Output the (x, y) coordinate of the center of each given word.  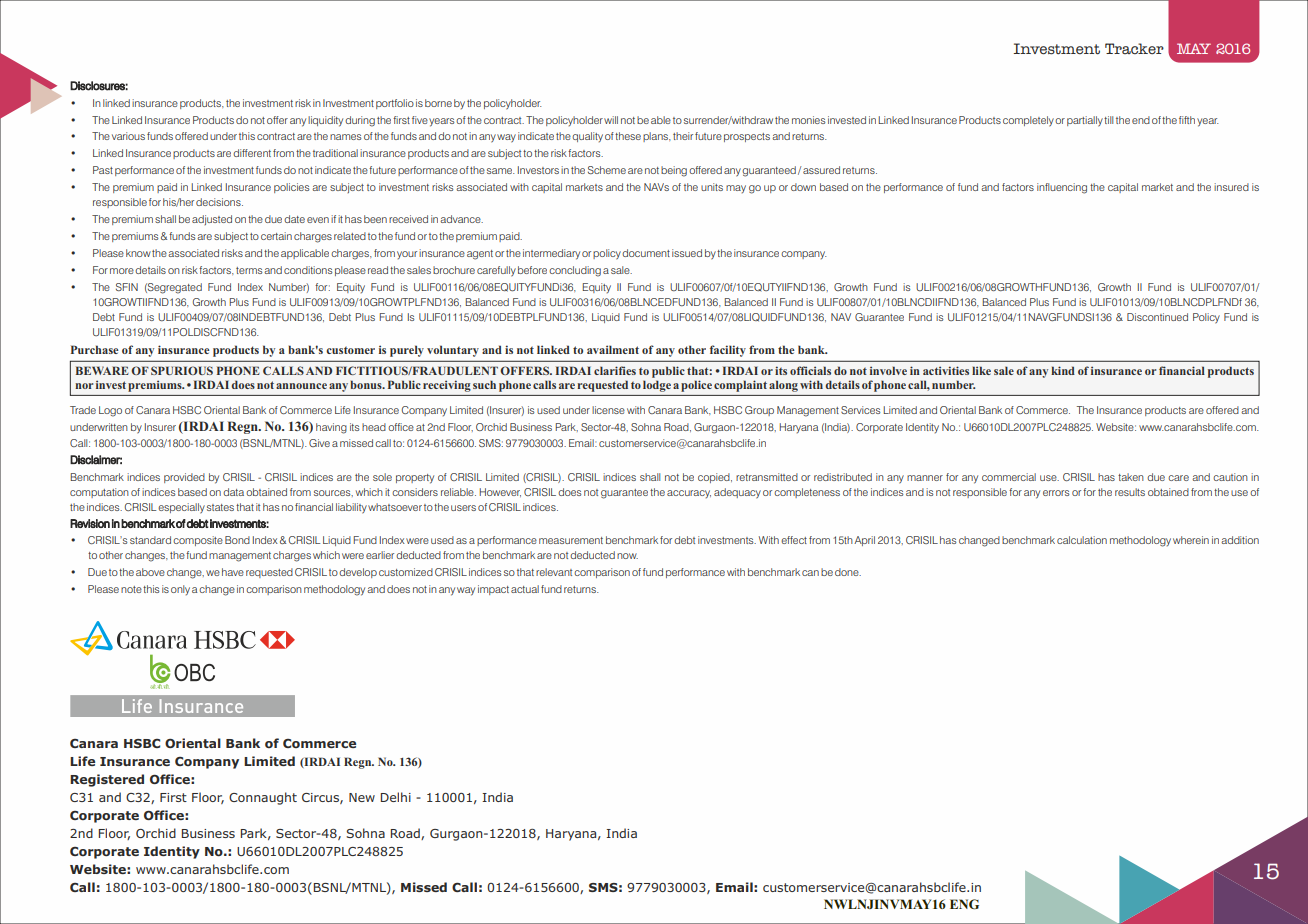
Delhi (396, 797)
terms (249, 270)
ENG (964, 904)
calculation (1082, 540)
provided (184, 478)
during (360, 121)
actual (525, 589)
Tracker (1134, 49)
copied (715, 478)
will (611, 120)
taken (1131, 477)
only (180, 590)
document (646, 253)
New (362, 797)
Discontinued (1157, 317)
